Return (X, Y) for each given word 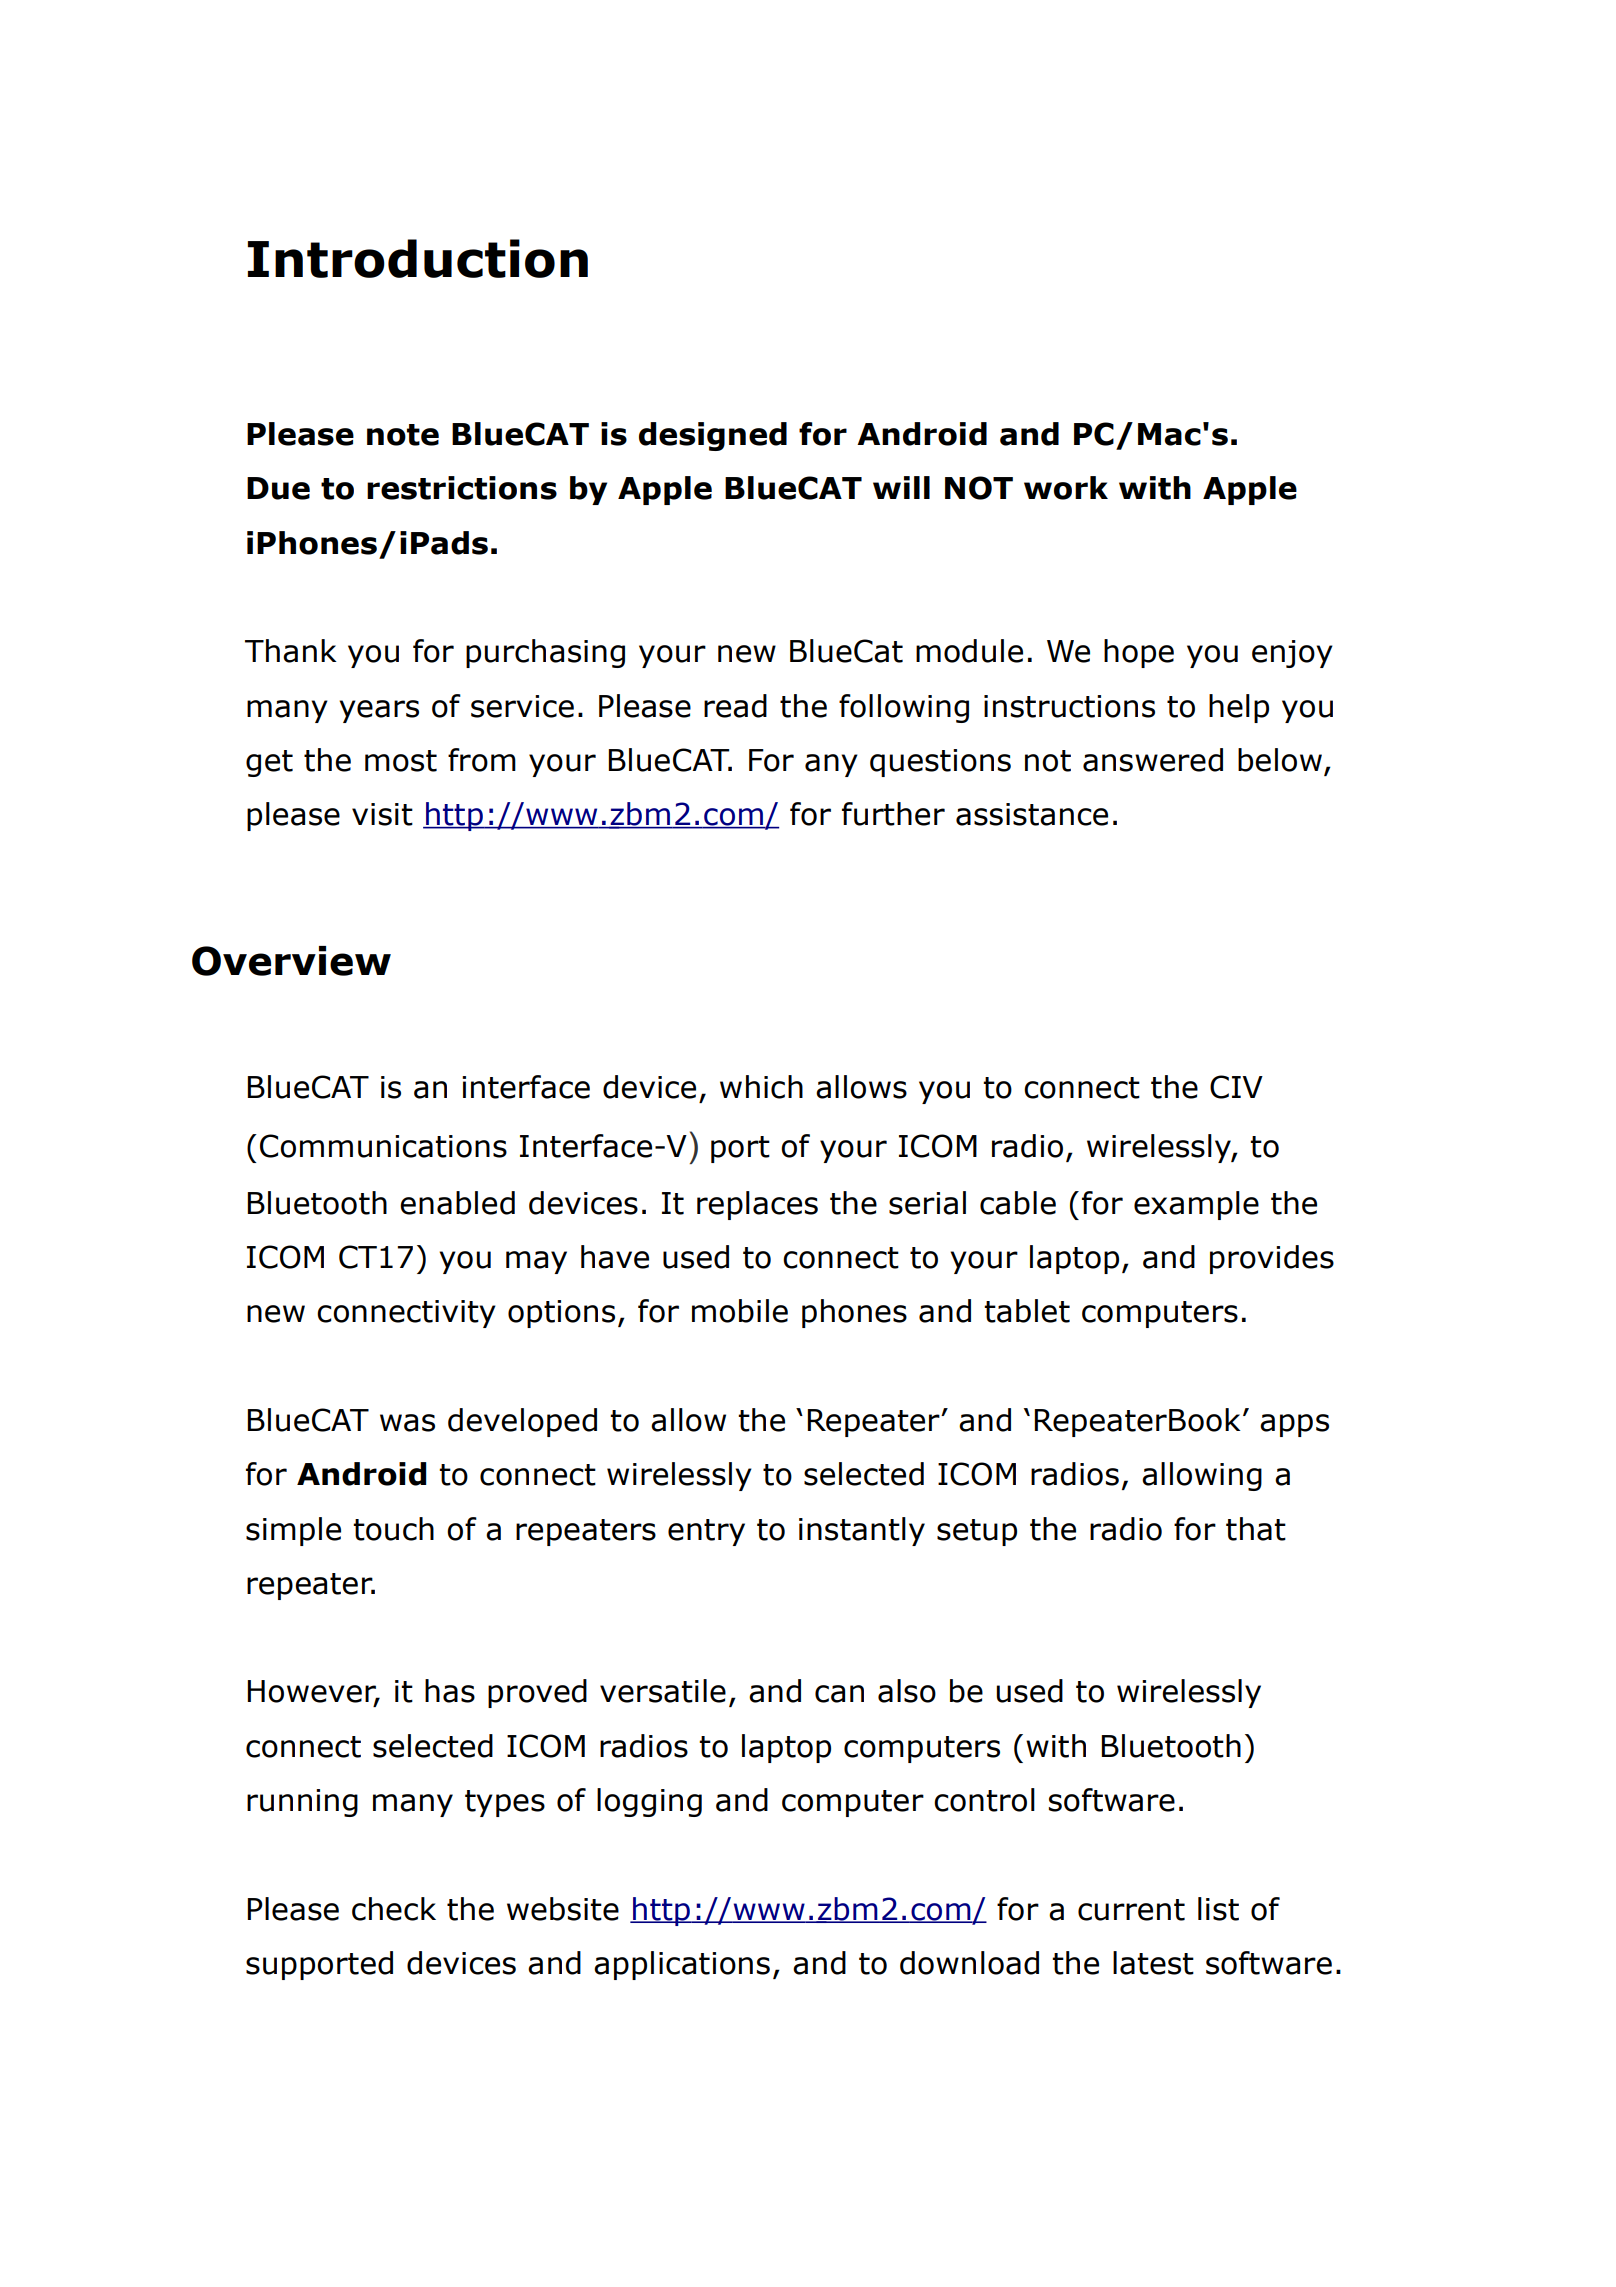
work (1066, 488)
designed (713, 436)
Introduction (418, 258)
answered (1153, 760)
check (394, 1909)
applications (682, 1965)
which (761, 1087)
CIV (1236, 1087)
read (735, 706)
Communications (383, 1146)
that (1256, 1529)
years (379, 711)
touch (393, 1529)
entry (706, 1532)
